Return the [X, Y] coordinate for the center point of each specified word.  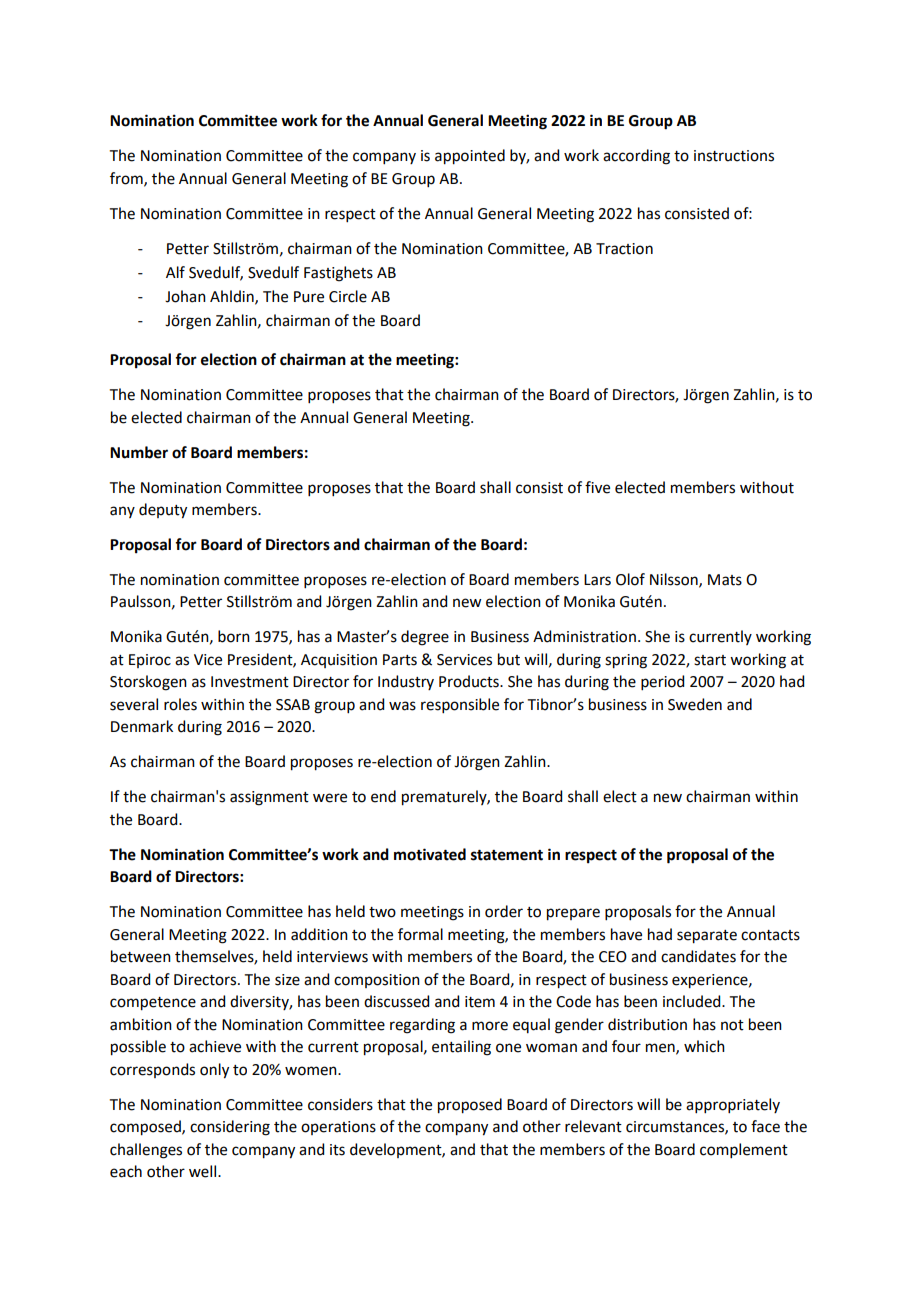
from [127, 179]
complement [744, 1150]
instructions [734, 156]
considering [230, 1128]
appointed [470, 157]
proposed [470, 1106]
